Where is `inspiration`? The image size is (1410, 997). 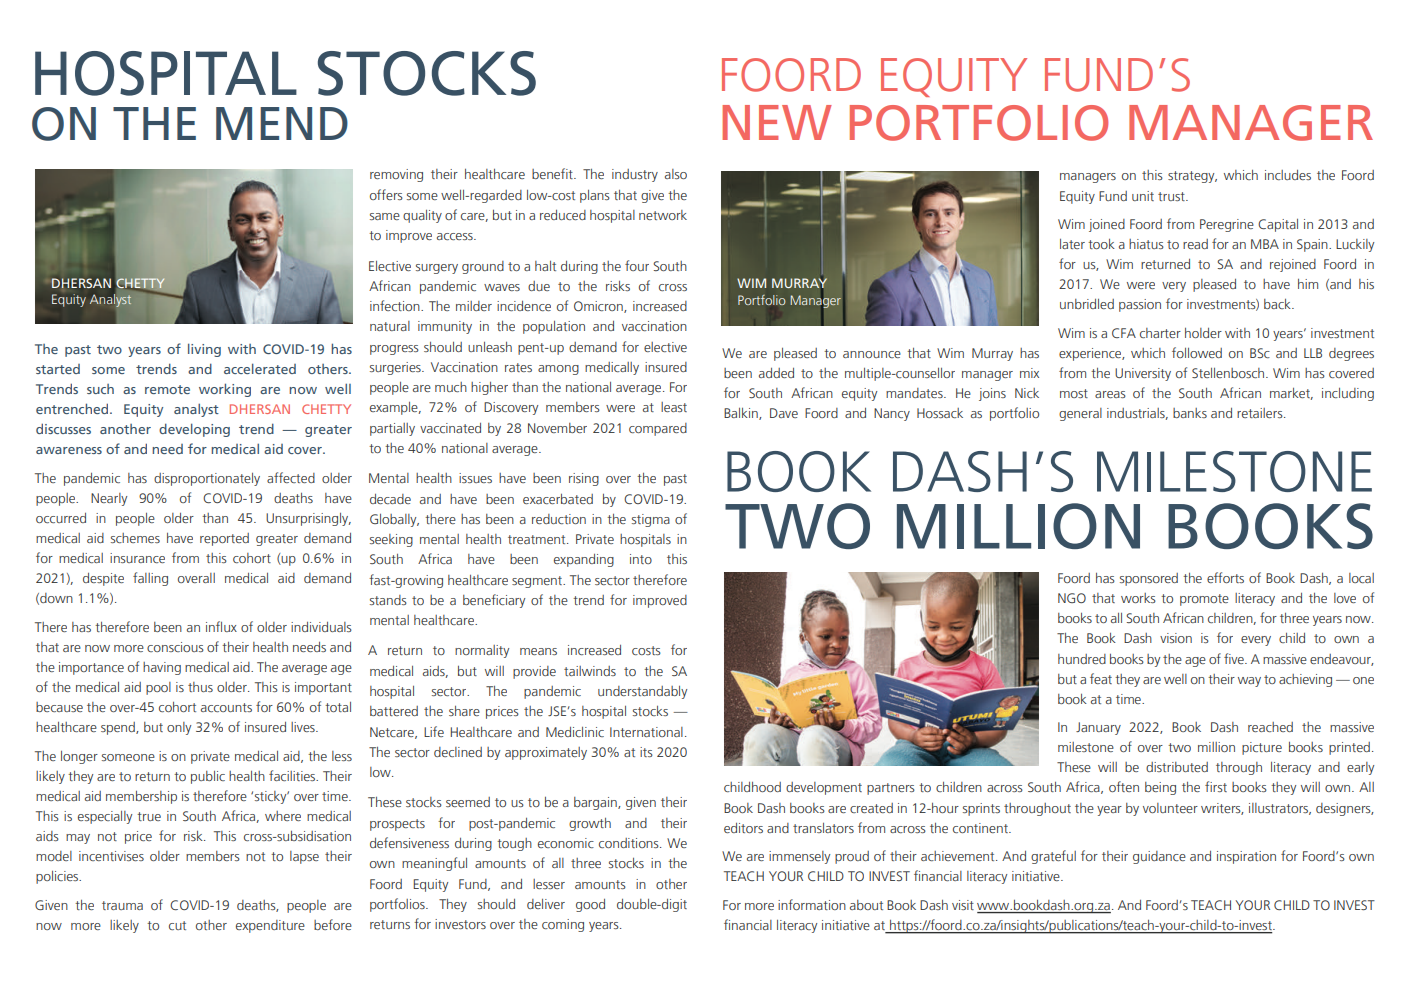 inspiration is located at coordinates (1246, 857).
